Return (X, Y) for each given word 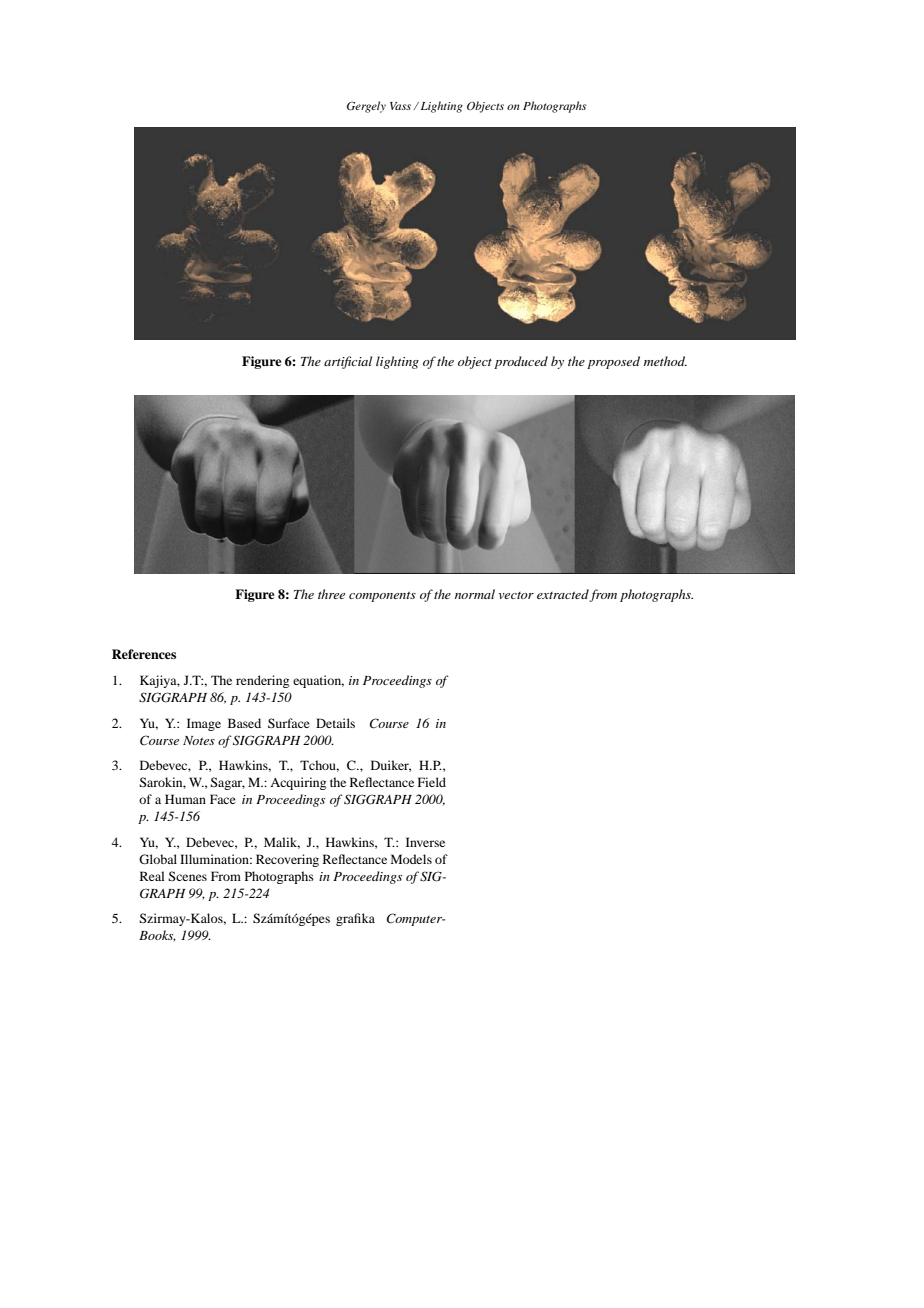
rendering (262, 681)
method (665, 361)
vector (516, 595)
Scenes (187, 876)
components (382, 596)
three (331, 594)
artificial (348, 362)
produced (521, 362)
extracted (563, 595)
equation (318, 681)
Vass (400, 106)
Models (411, 859)
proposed (613, 362)
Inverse (425, 842)
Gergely (366, 107)
